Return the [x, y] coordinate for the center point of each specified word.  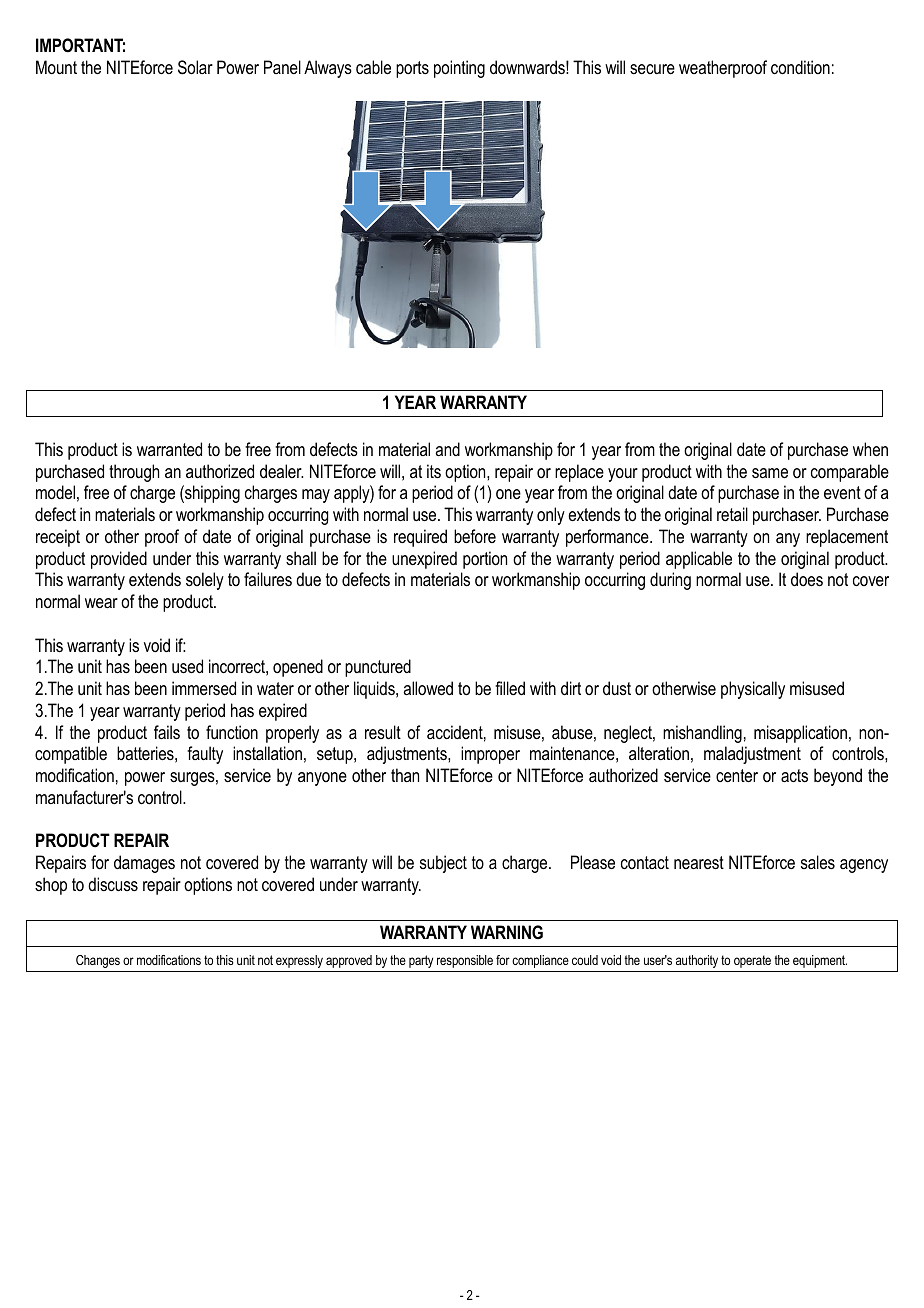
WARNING [507, 932]
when [870, 449]
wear [101, 603]
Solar [195, 67]
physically [753, 690]
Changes [98, 961]
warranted [169, 449]
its [434, 471]
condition [800, 67]
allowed [428, 688]
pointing [459, 69]
